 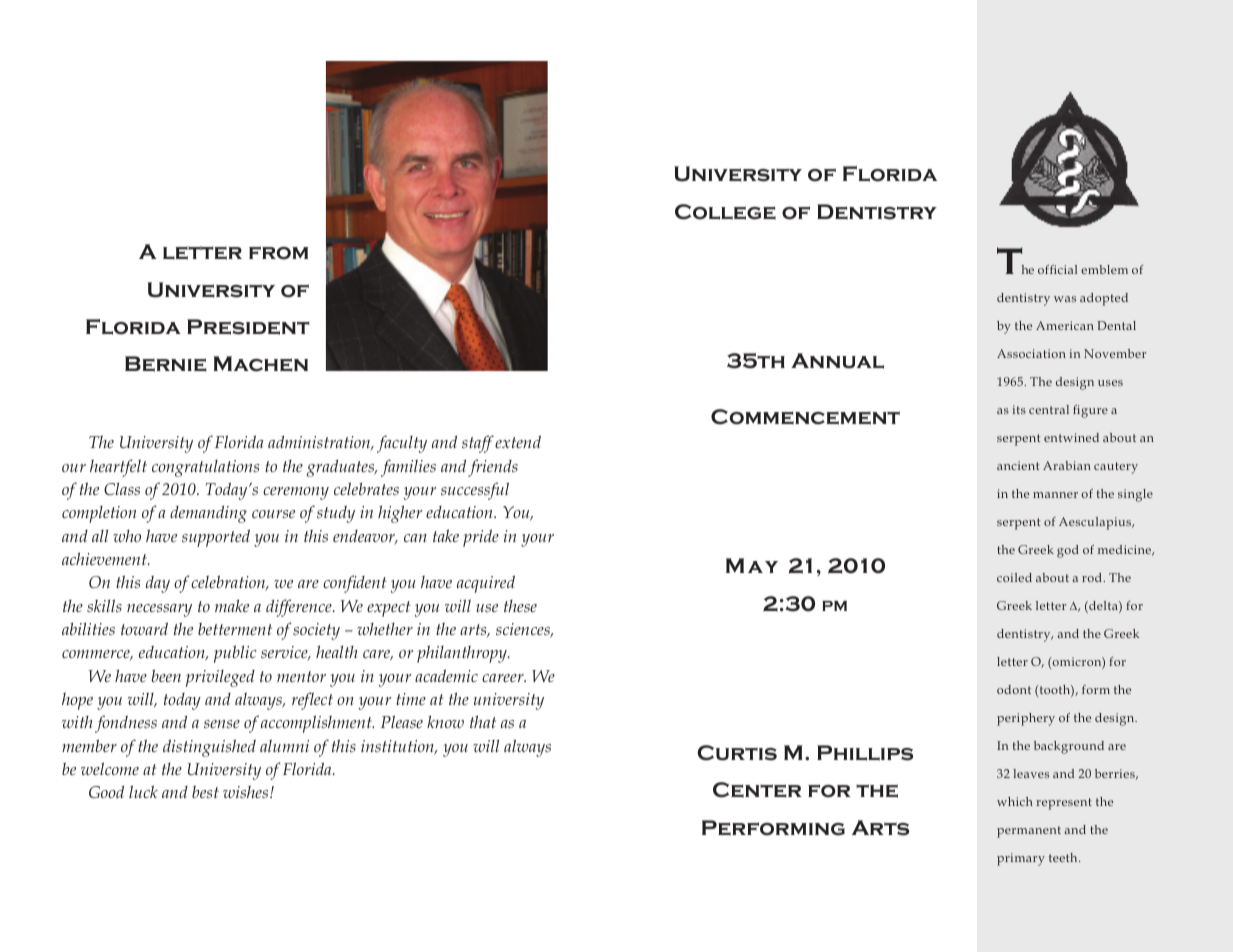 What do you see at coordinates (235, 628) in the image?
I see `betterment` at bounding box center [235, 628].
